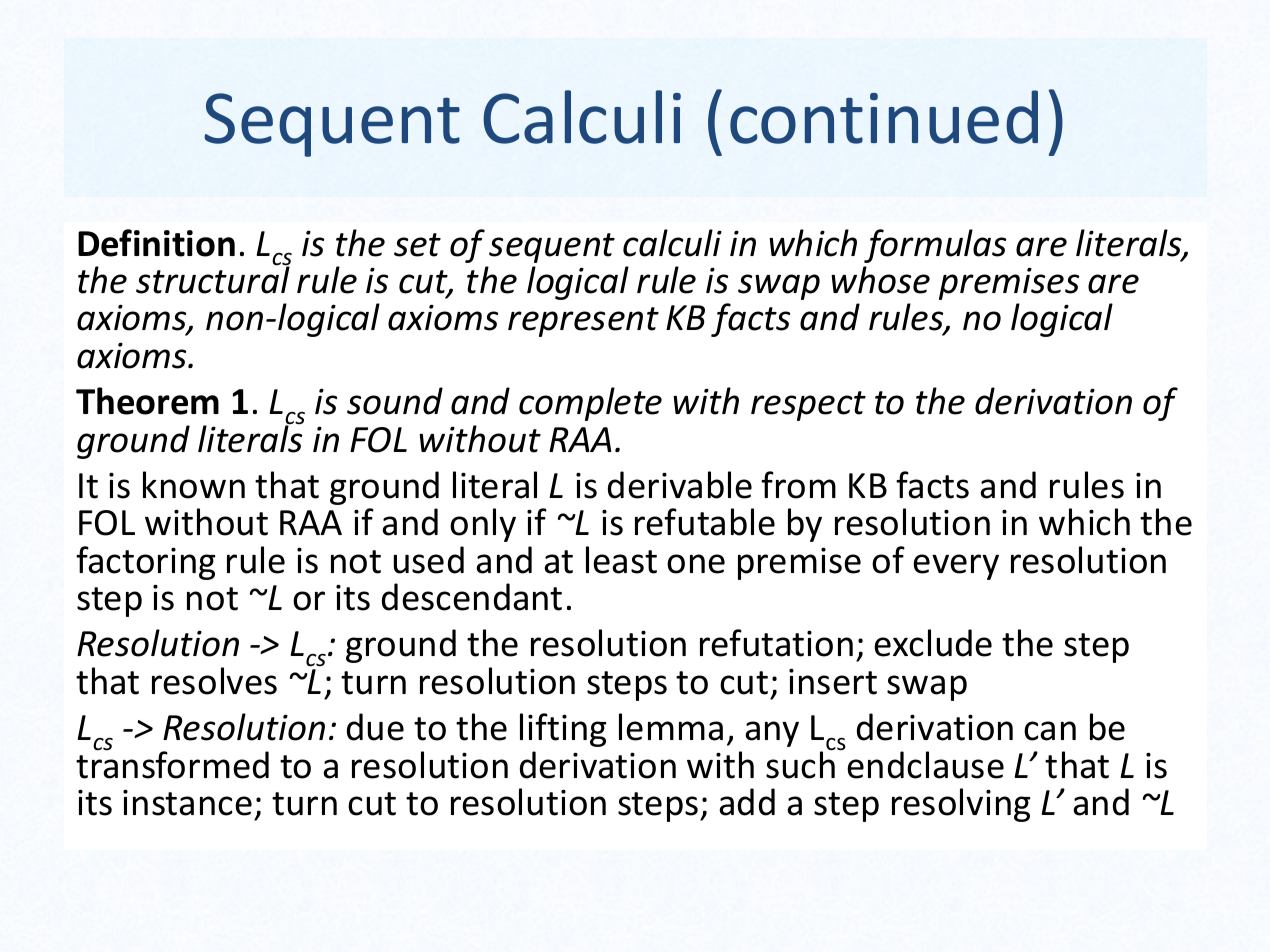  Describe the element at coordinates (563, 730) in the image. I see `lifting` at that location.
